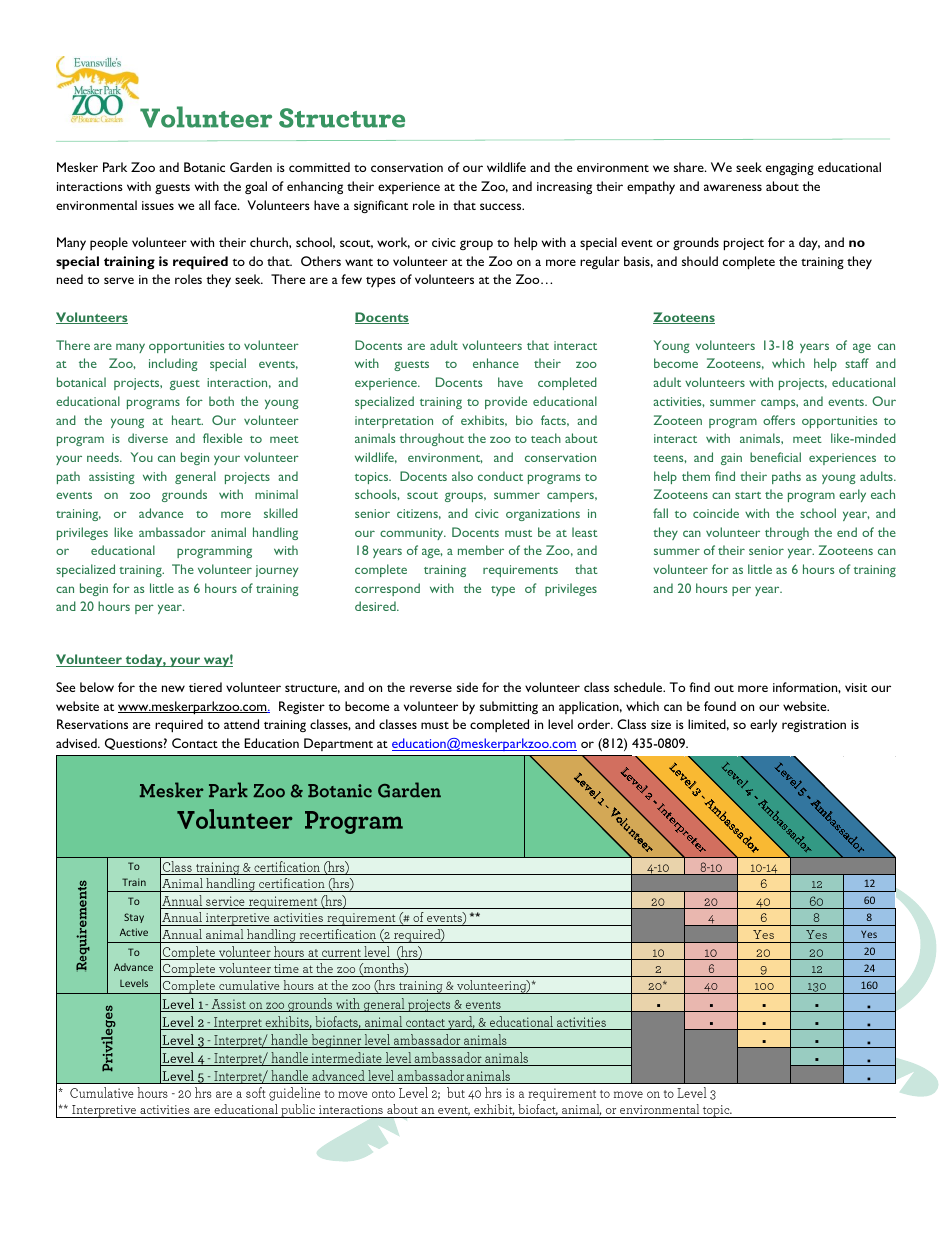 This screenshot has height=1233, width=952. I want to click on also, so click(462, 476).
